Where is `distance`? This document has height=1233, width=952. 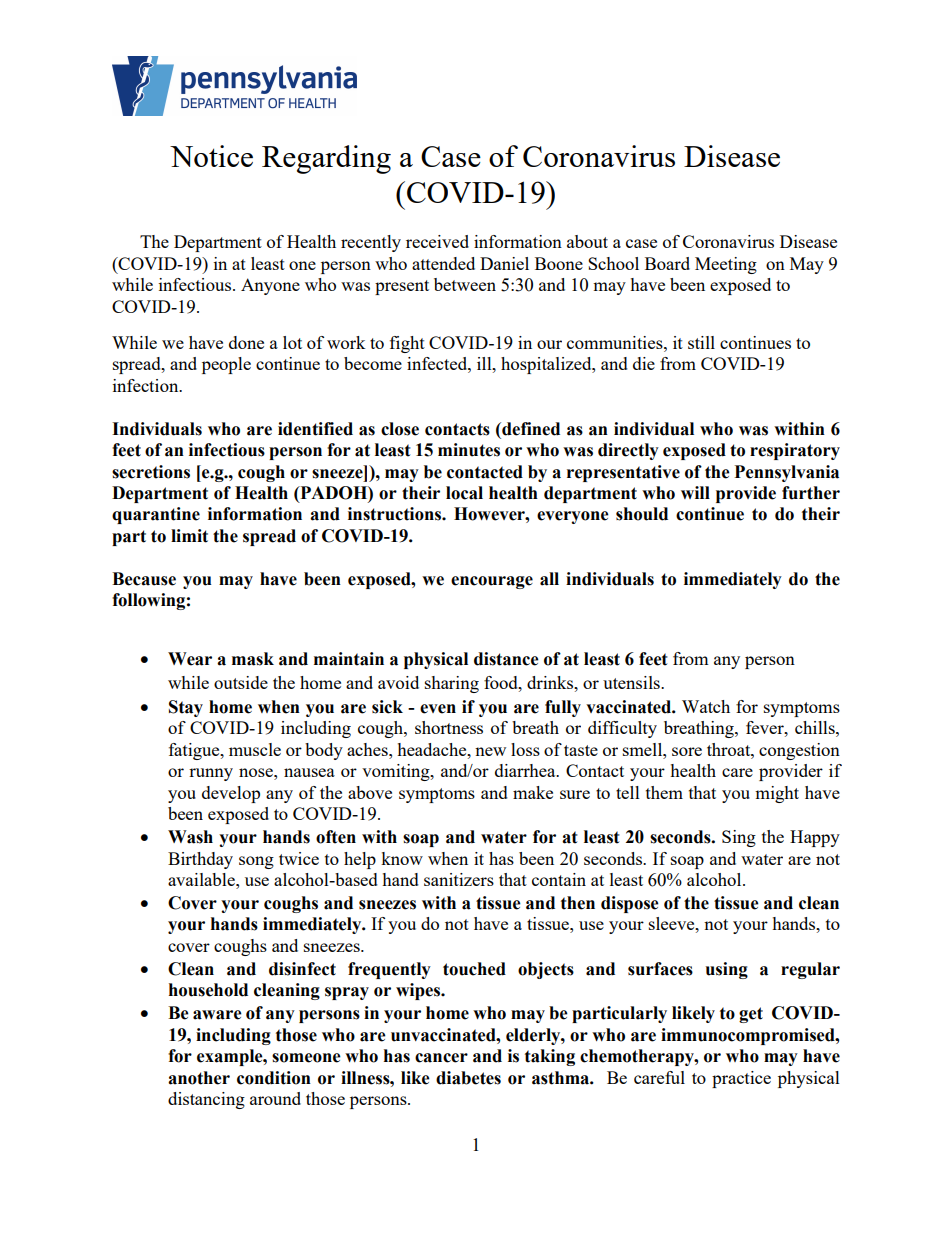 distance is located at coordinates (506, 659).
